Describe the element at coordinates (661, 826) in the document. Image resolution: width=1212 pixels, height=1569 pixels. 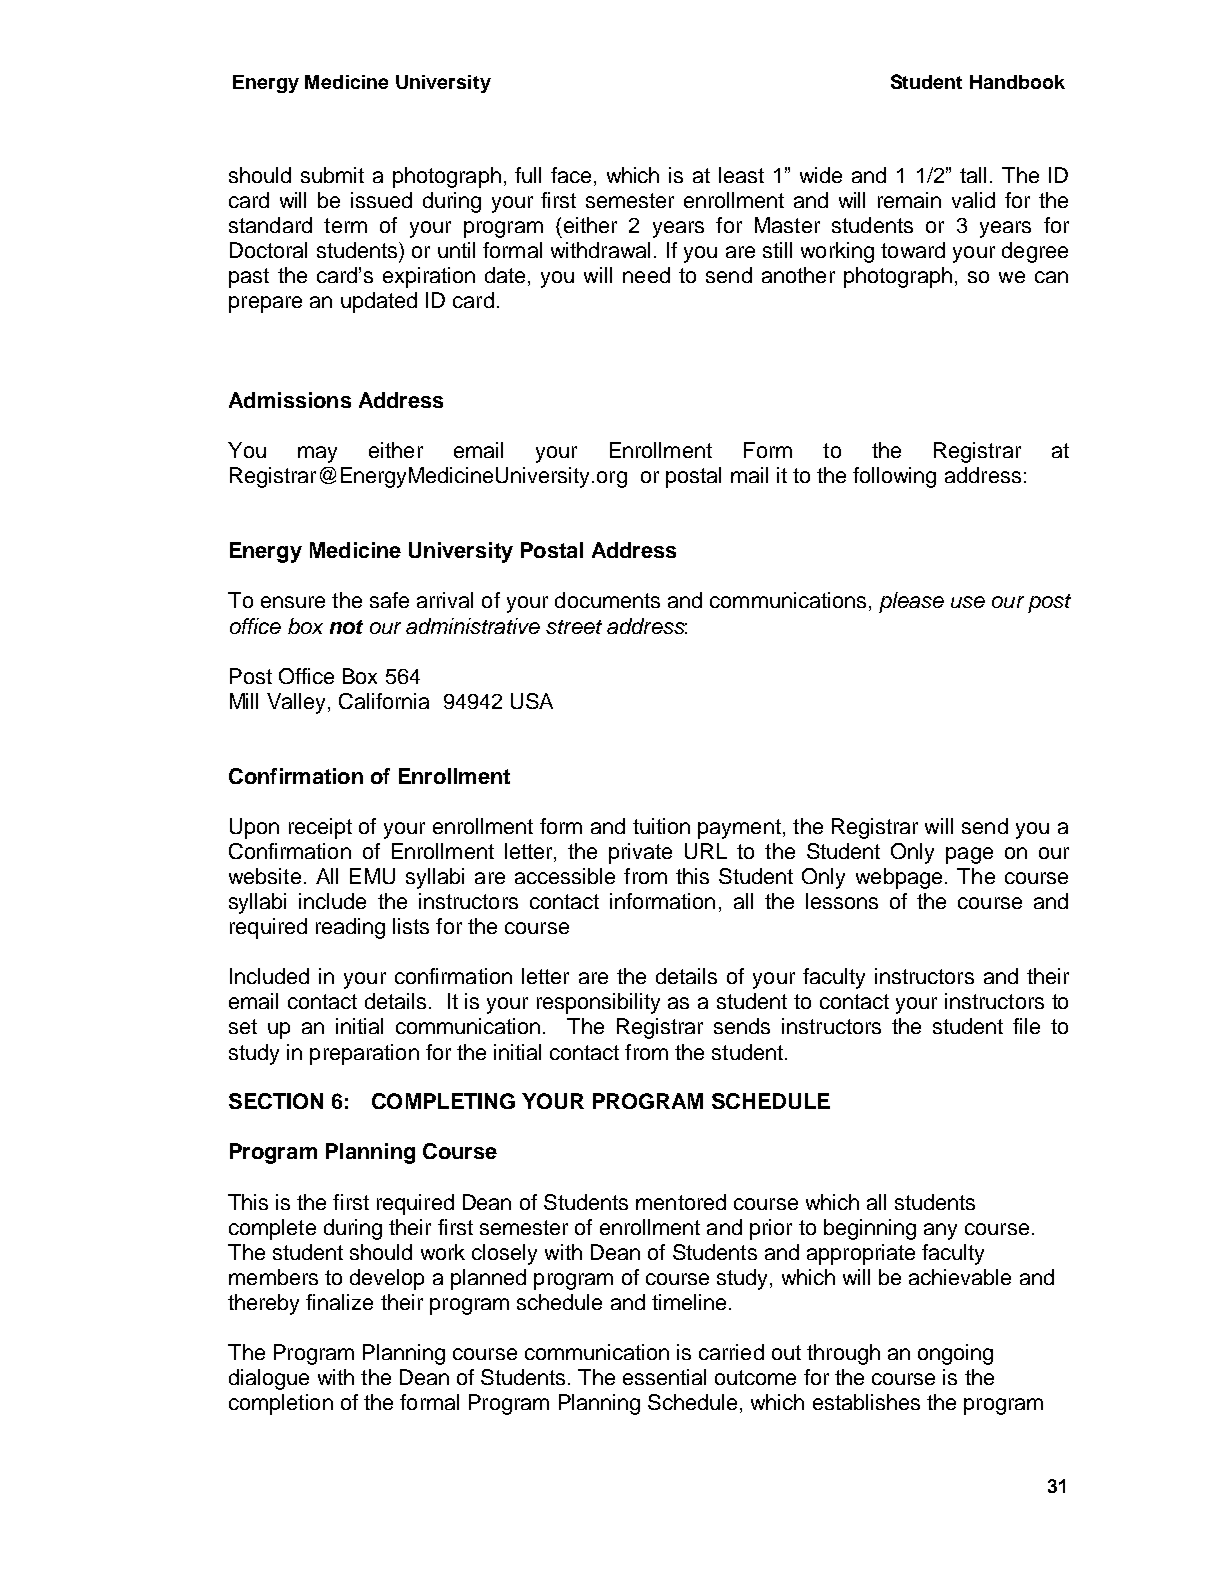
I see `tuition` at that location.
